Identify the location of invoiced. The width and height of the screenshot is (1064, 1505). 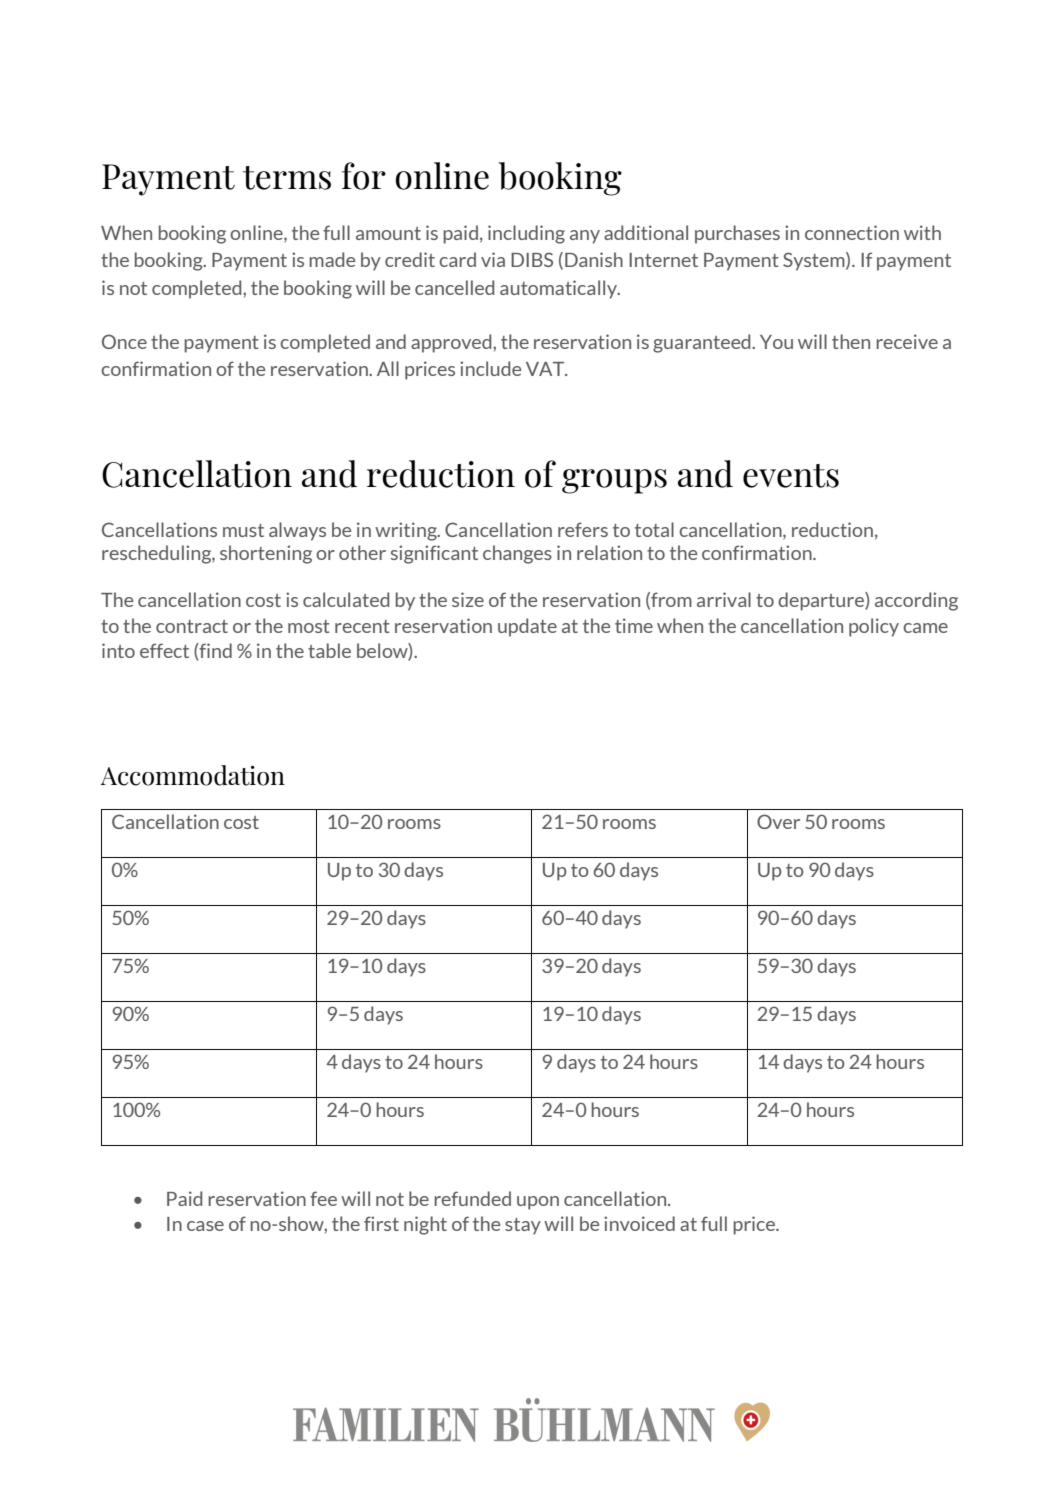
(639, 1223).
